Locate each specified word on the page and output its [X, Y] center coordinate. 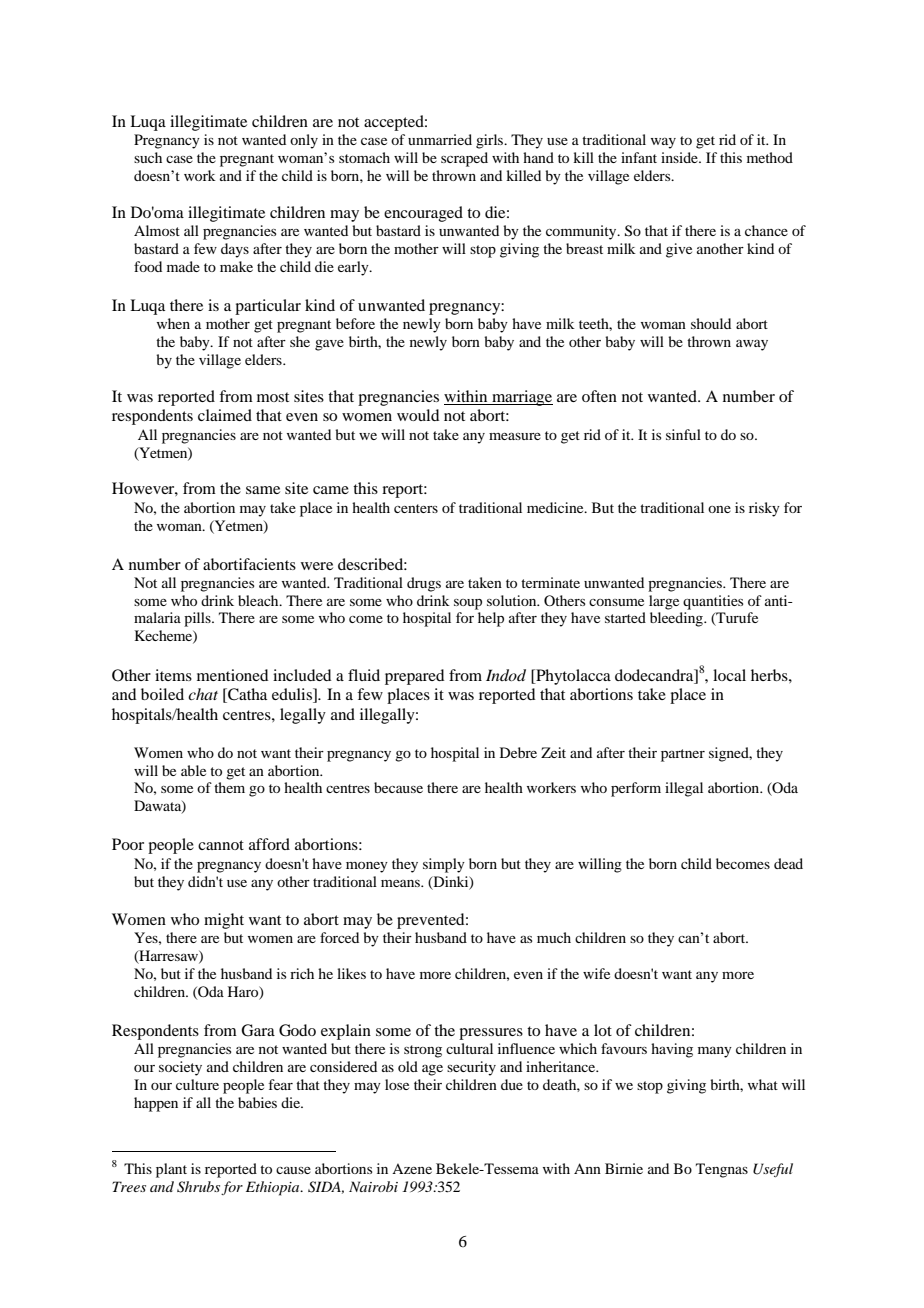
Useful [773, 1170]
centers [416, 508]
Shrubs [198, 1187]
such [148, 157]
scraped [464, 159]
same [263, 490]
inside [680, 157]
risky [764, 509]
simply [444, 865]
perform [636, 789]
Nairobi [373, 1186]
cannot [221, 845]
